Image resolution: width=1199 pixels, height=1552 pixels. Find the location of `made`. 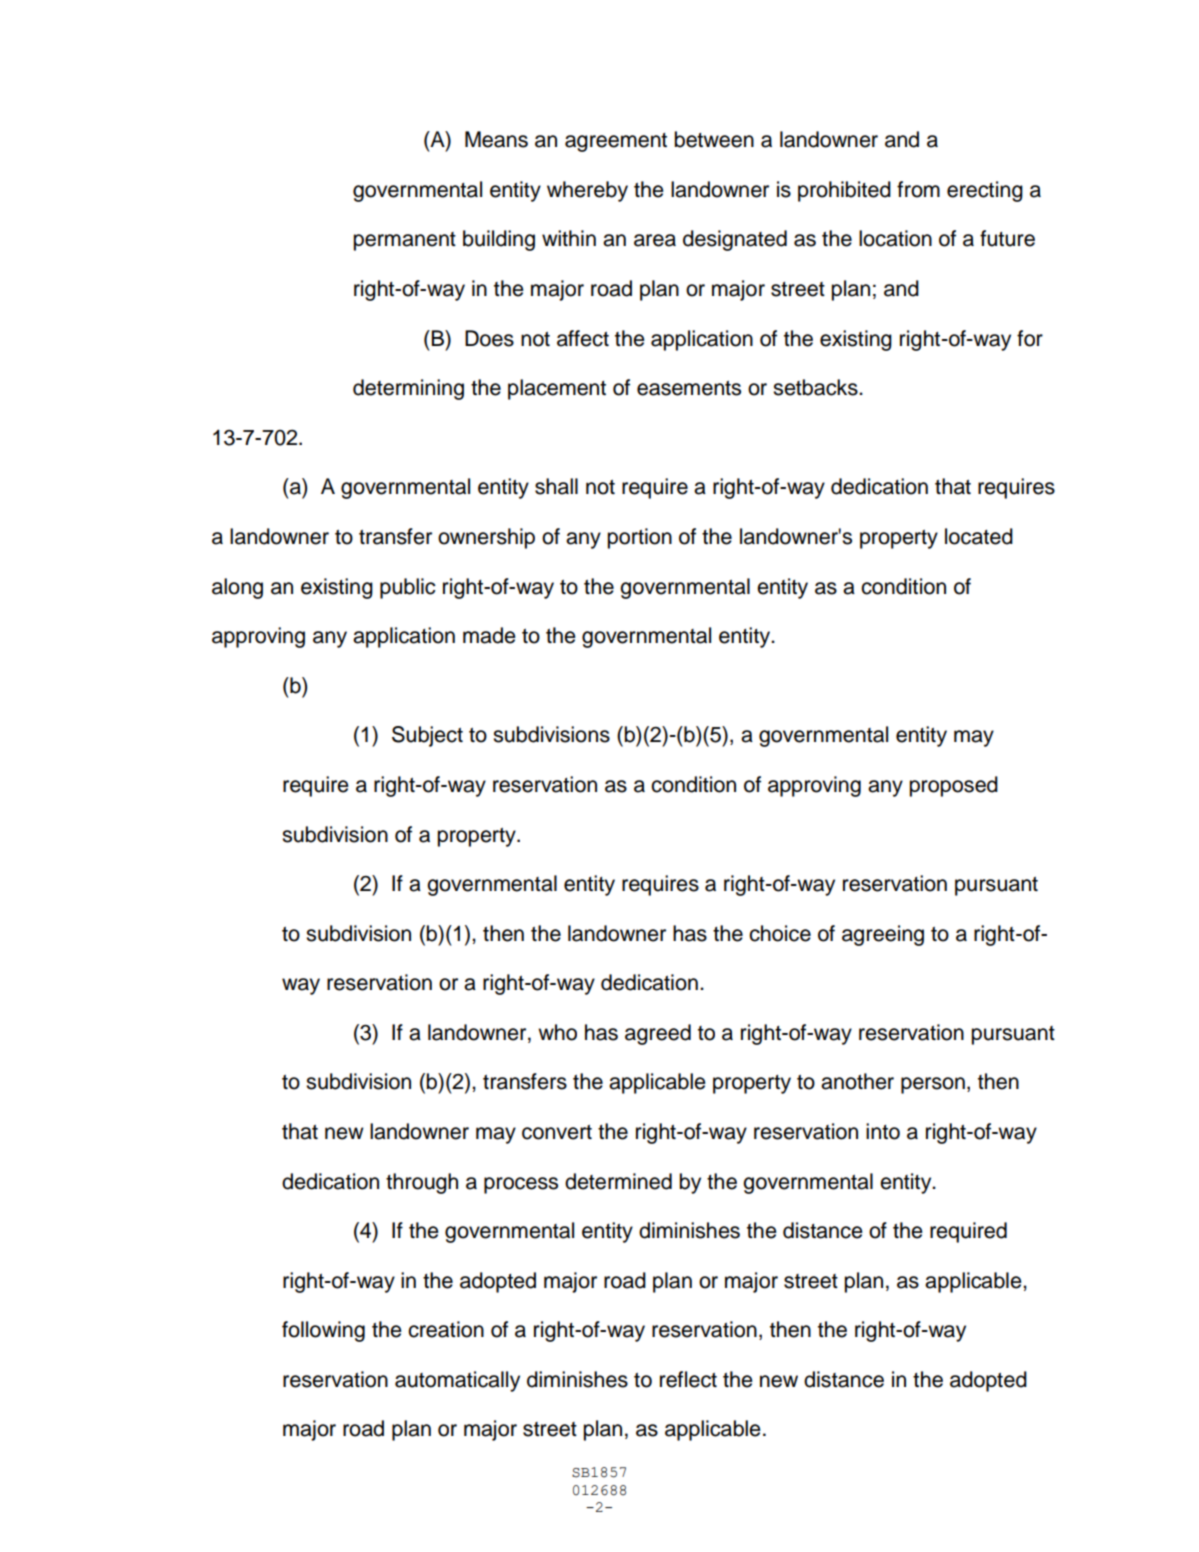

made is located at coordinates (489, 635).
